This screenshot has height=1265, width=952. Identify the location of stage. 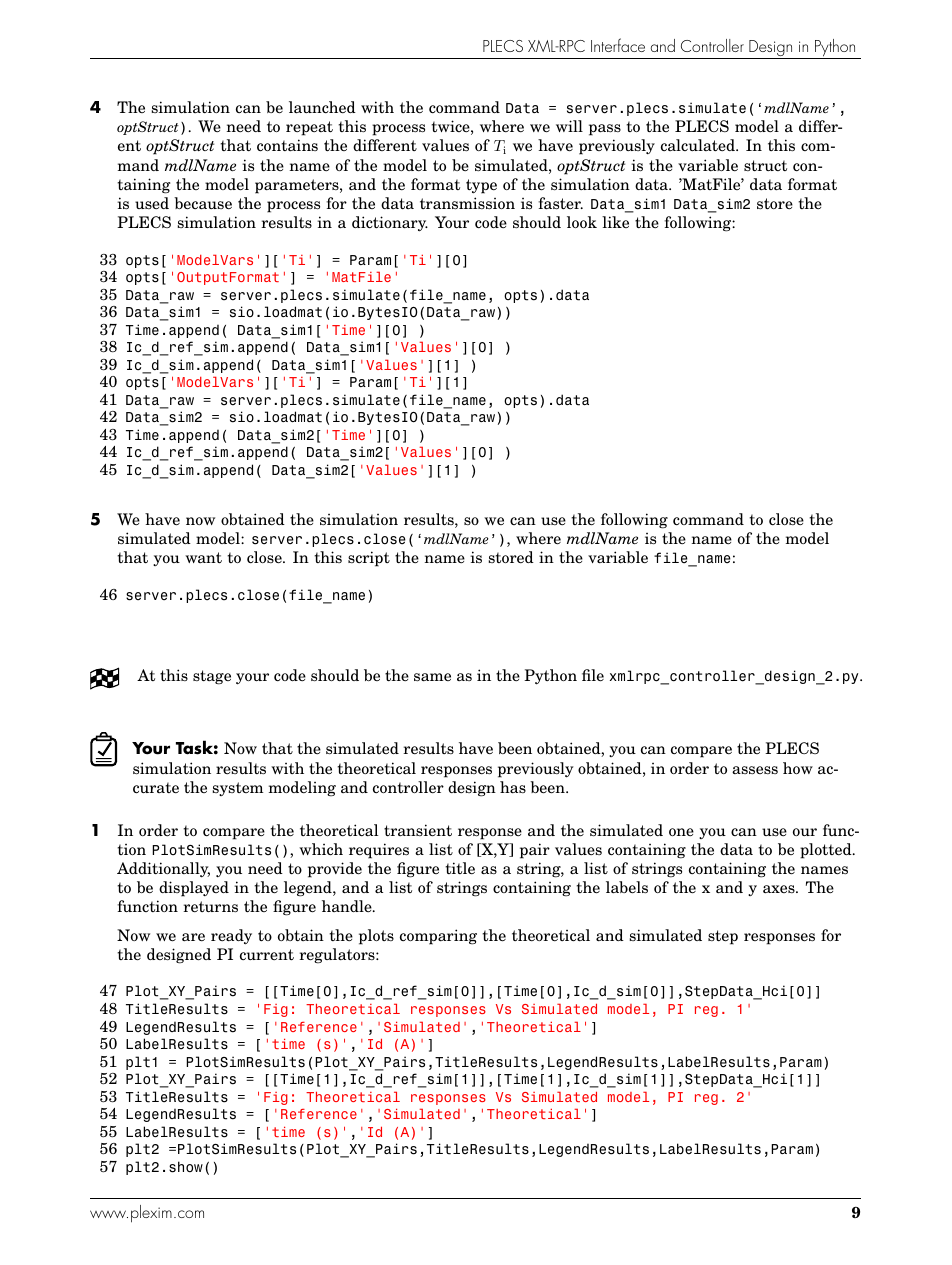
(212, 677).
